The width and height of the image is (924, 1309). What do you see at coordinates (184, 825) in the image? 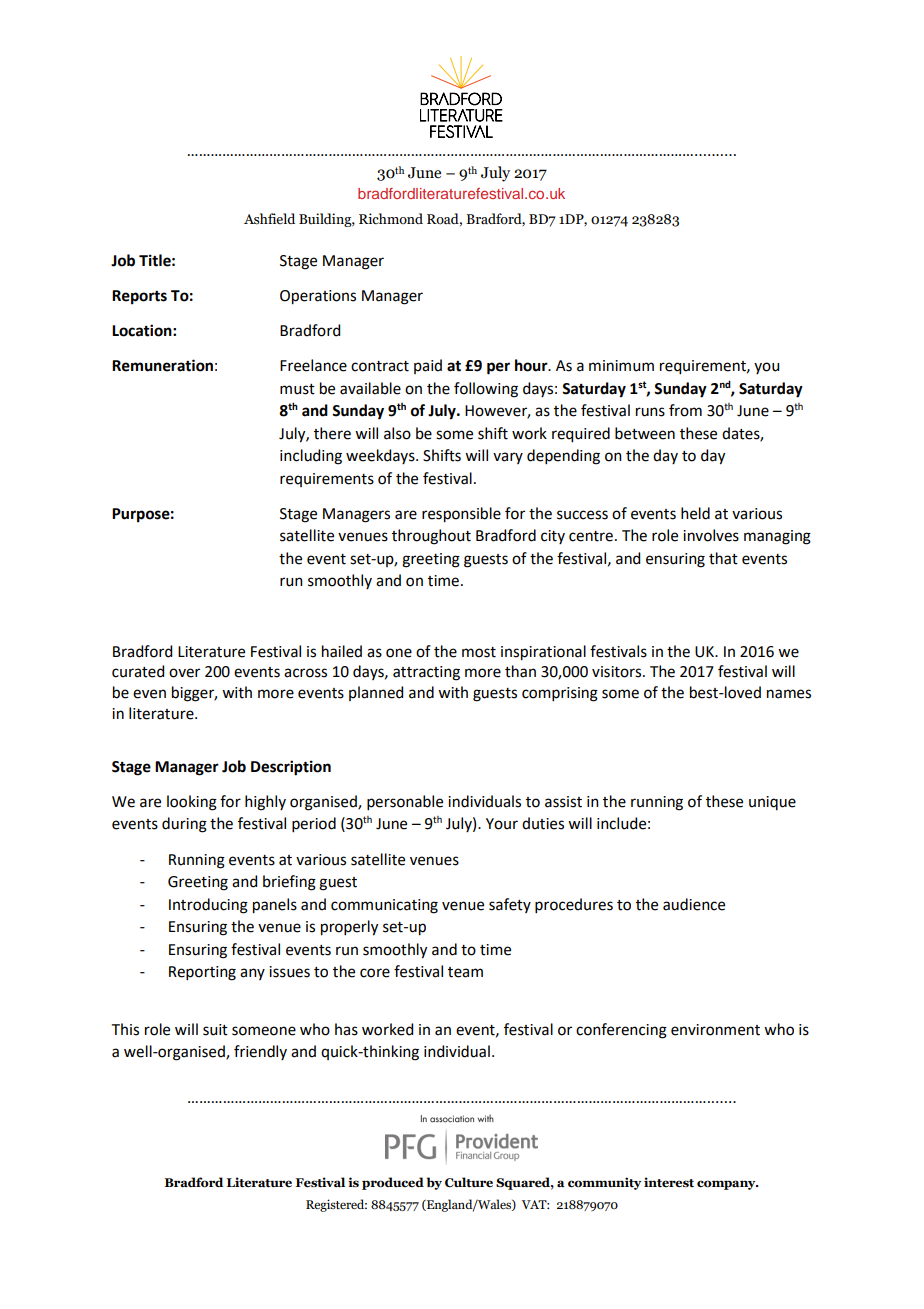
I see `during` at bounding box center [184, 825].
